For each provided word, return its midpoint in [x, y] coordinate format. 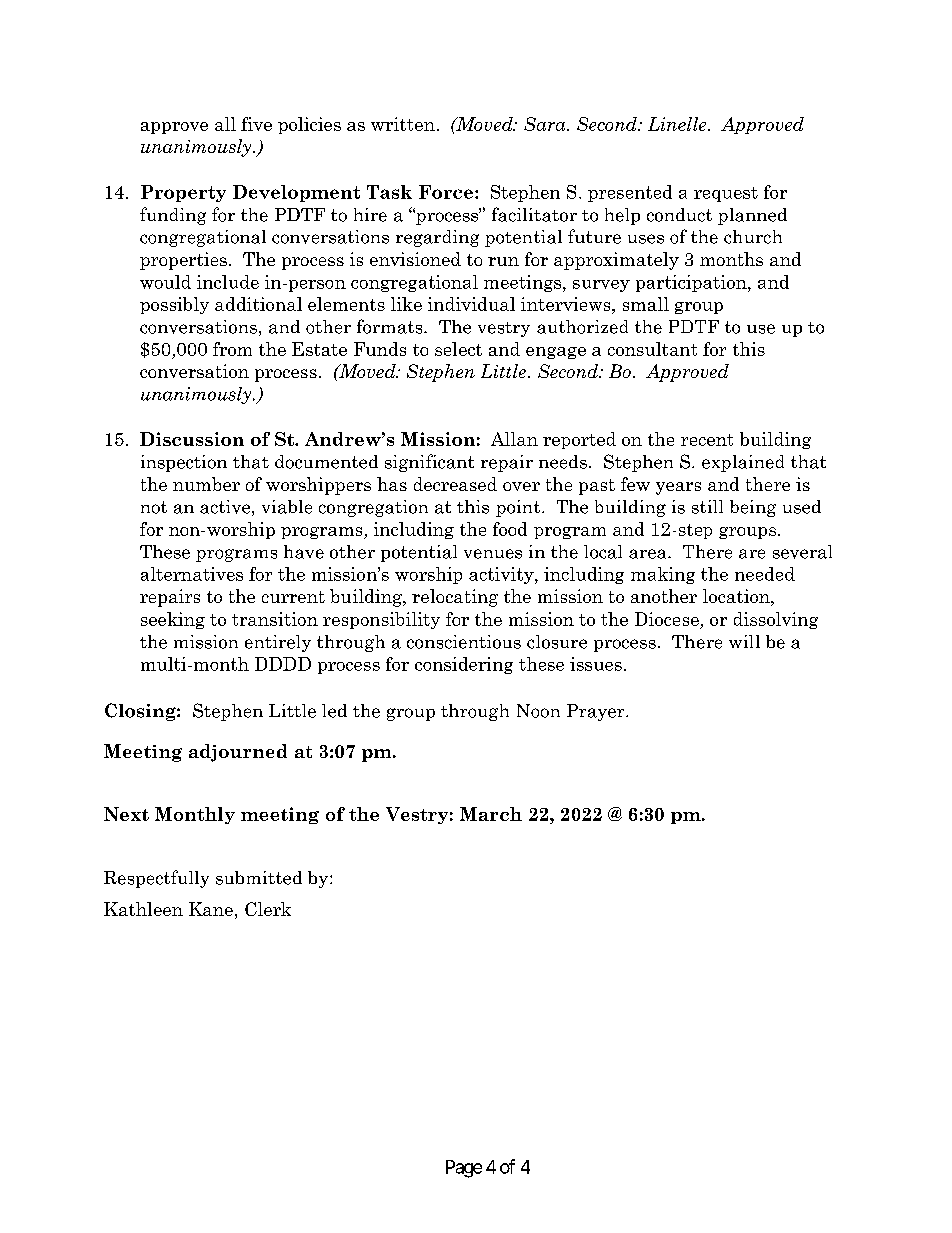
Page [464, 1169]
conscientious [464, 642]
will [744, 641]
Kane [211, 909]
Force [446, 192]
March [491, 814]
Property [183, 193]
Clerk [268, 909]
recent [707, 440]
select [458, 349]
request [726, 194]
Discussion [192, 439]
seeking [173, 620]
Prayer [597, 712]
